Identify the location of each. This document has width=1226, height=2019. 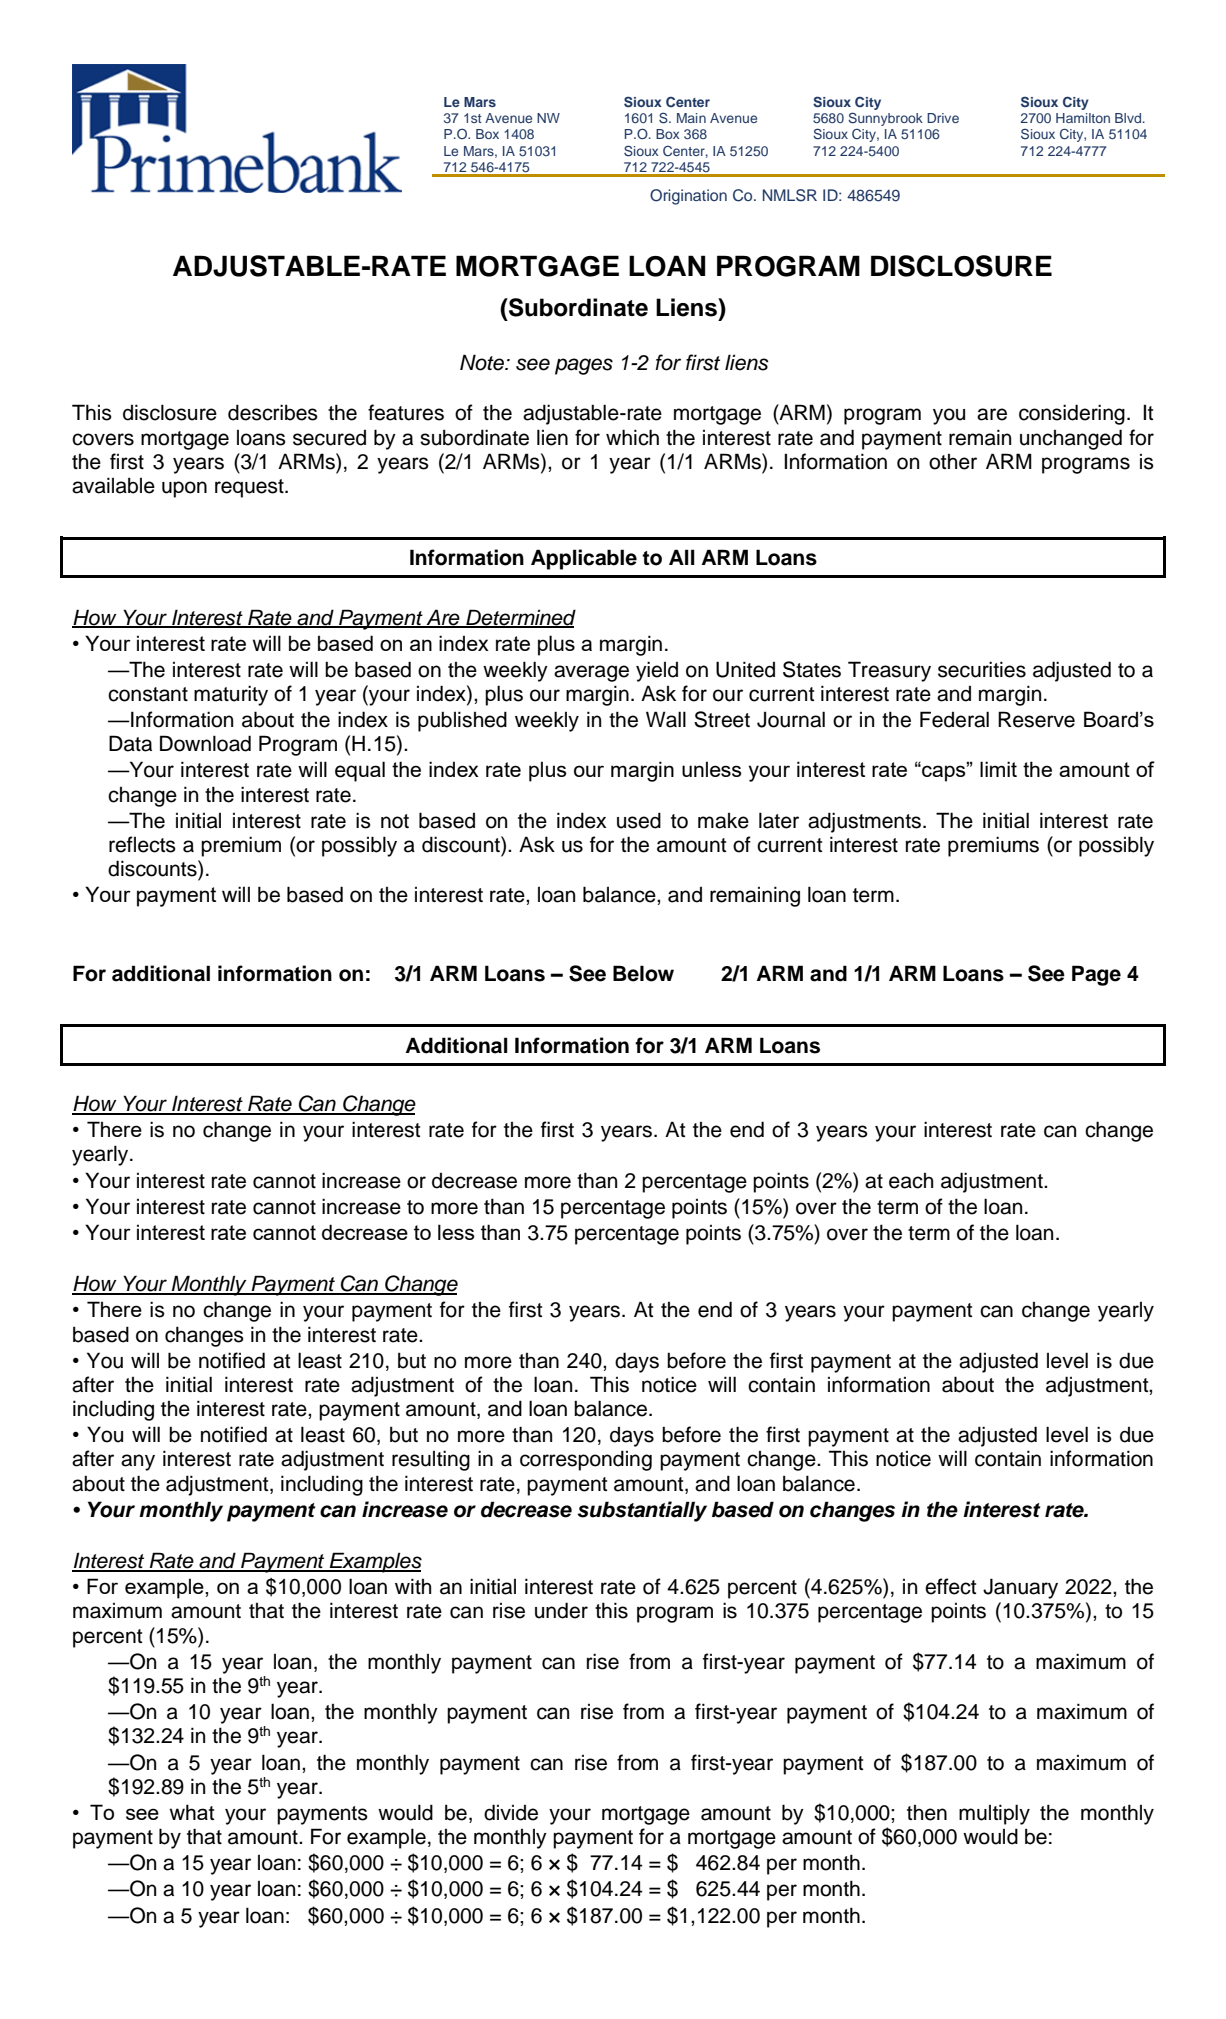
(911, 1181).
